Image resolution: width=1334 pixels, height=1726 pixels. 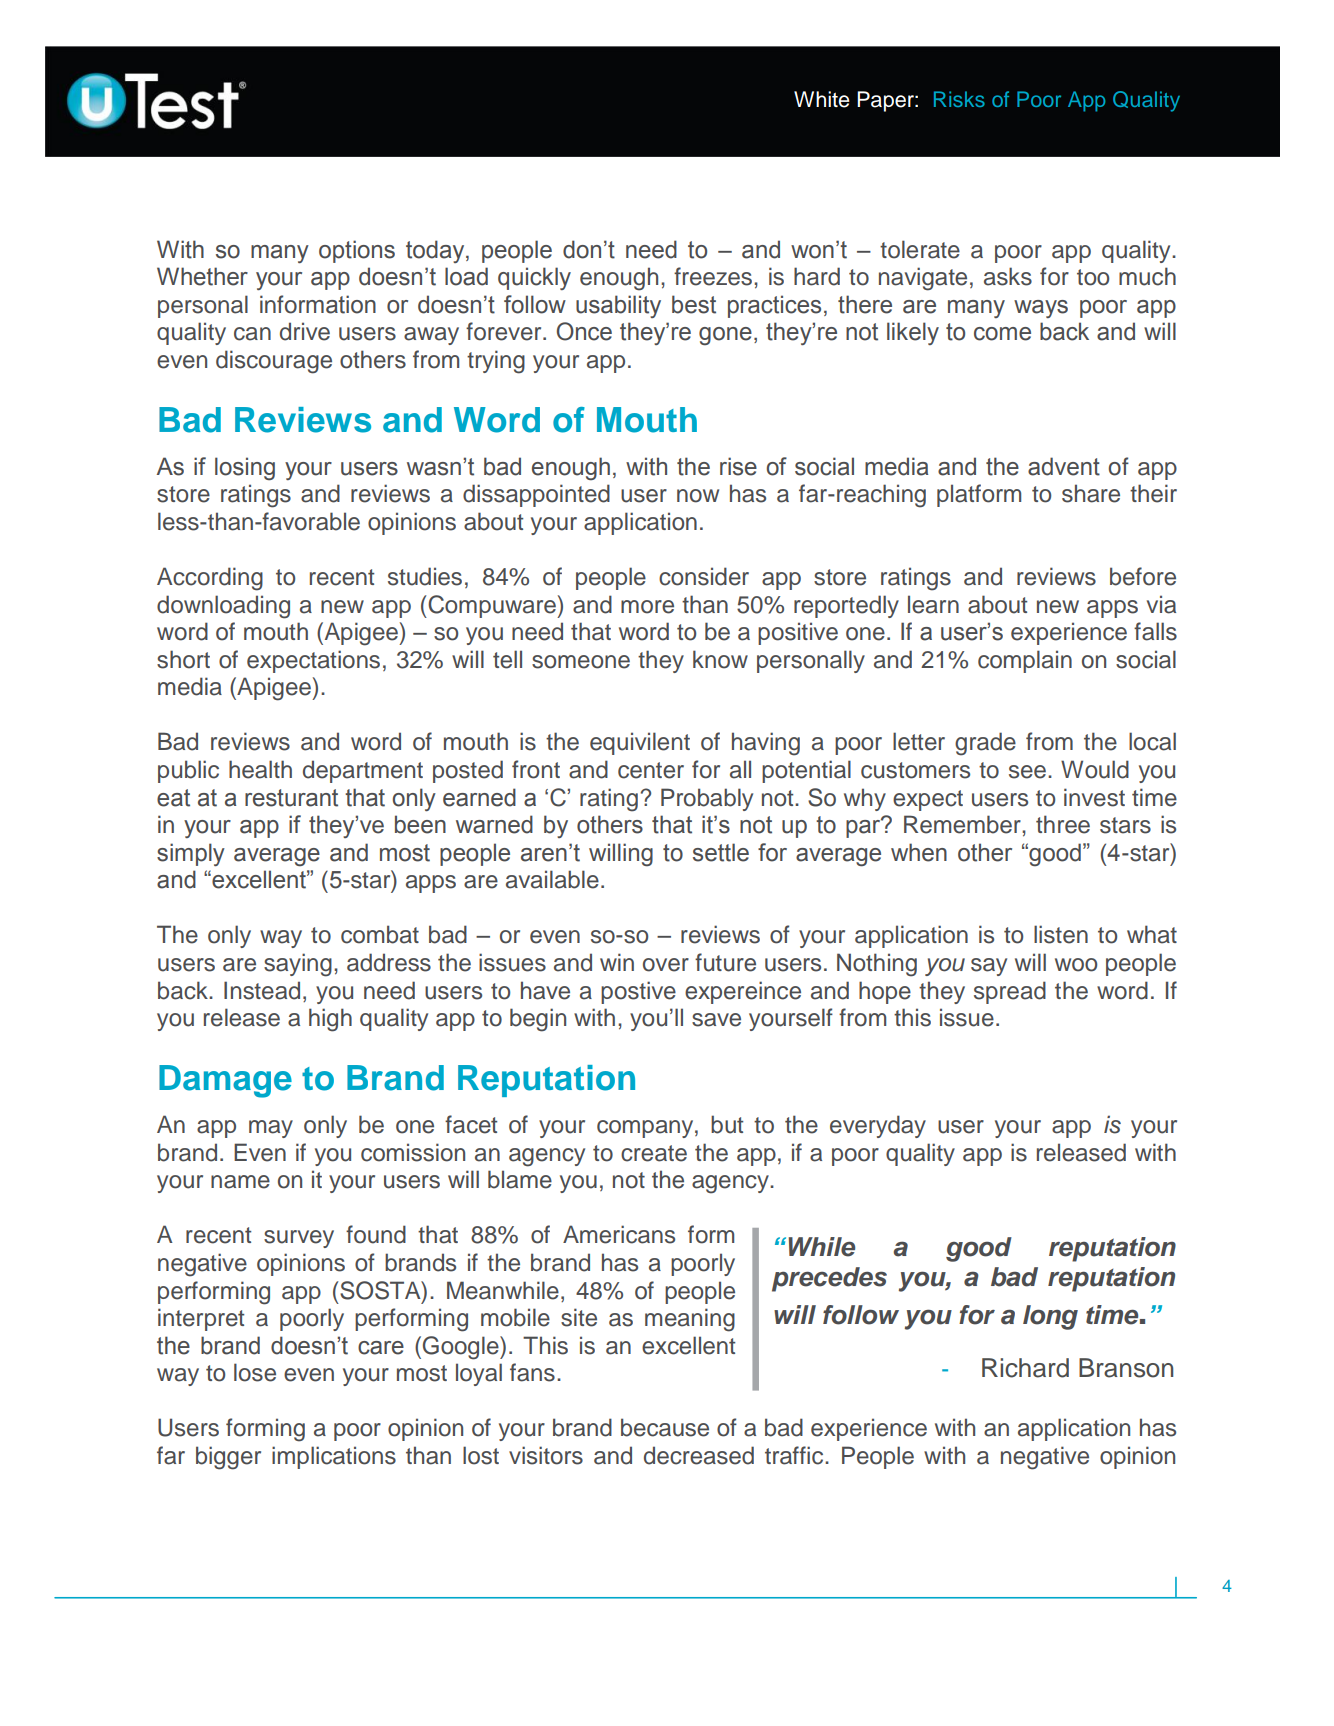 What do you see at coordinates (651, 770) in the screenshot?
I see `center` at bounding box center [651, 770].
